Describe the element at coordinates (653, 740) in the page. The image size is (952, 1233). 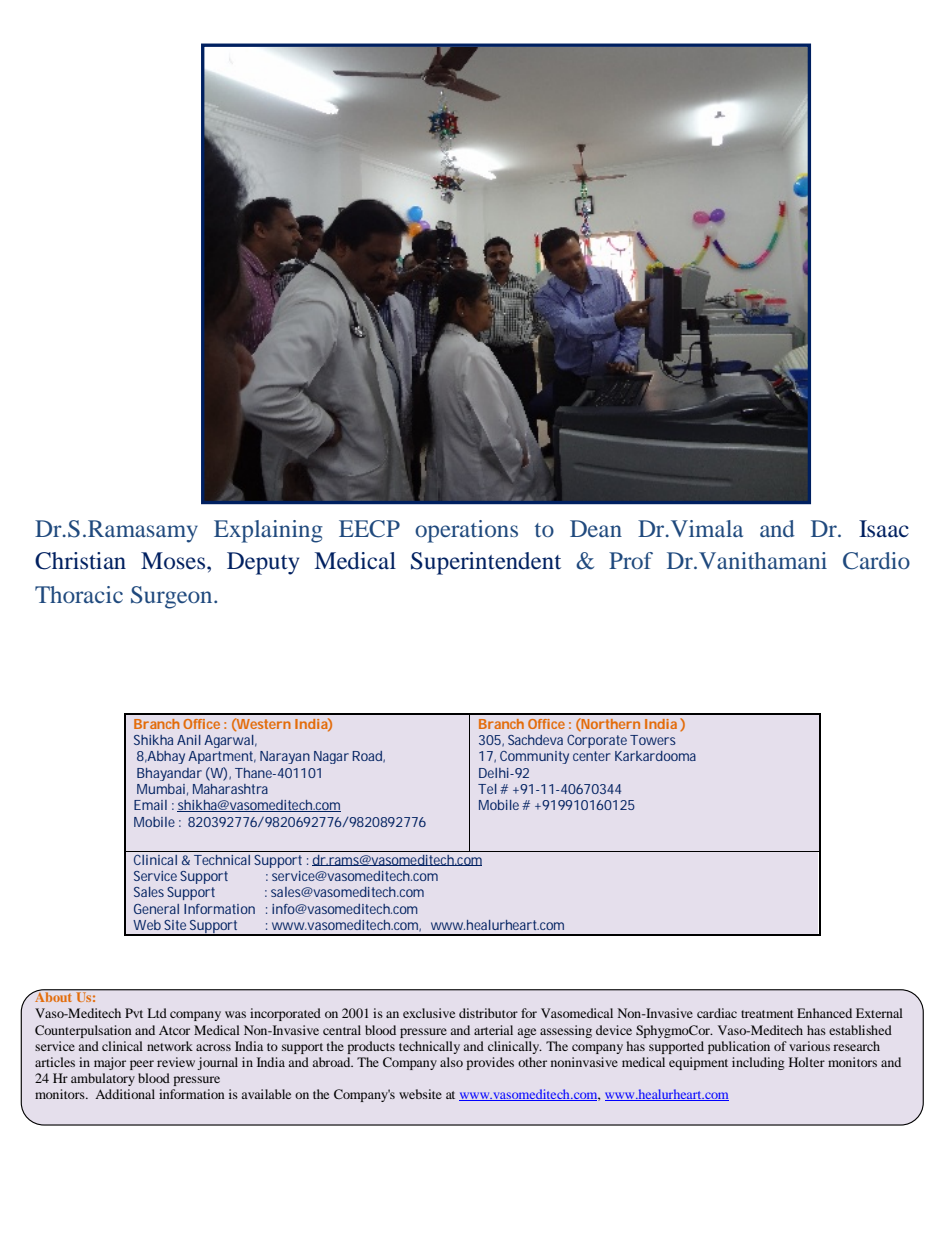
I see `Towers` at that location.
